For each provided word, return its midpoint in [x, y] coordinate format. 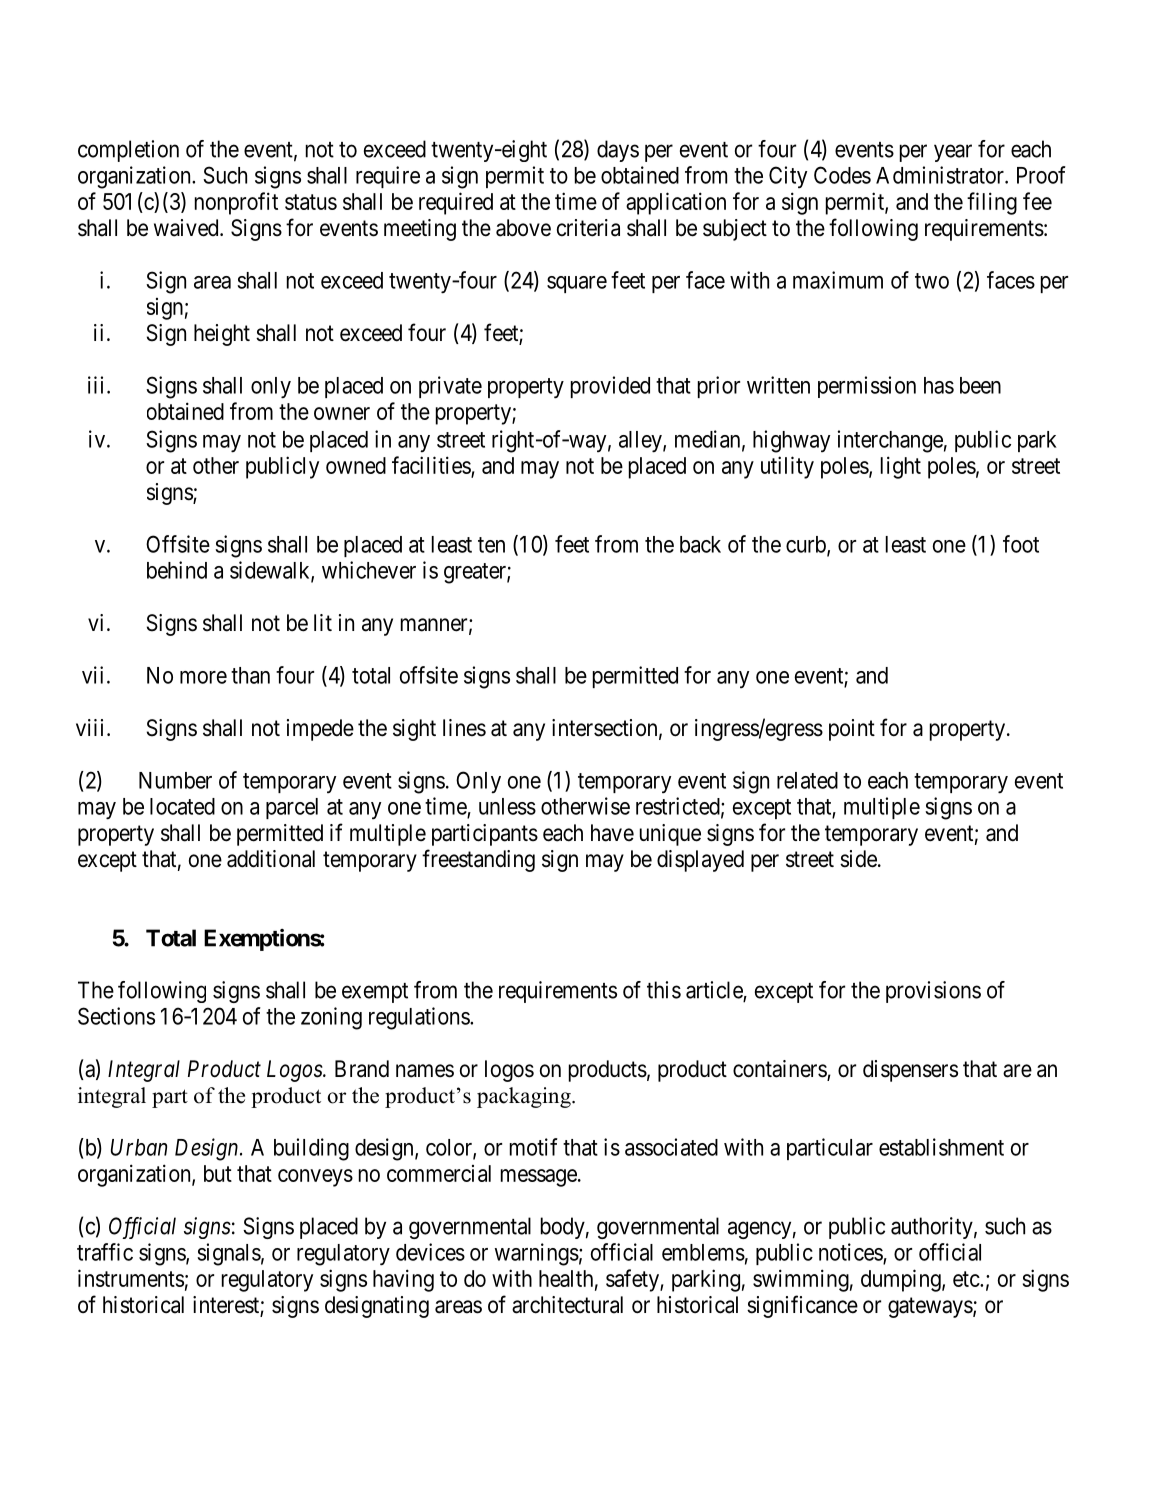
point [852, 730]
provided [610, 387]
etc [967, 1279]
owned [356, 465]
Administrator [941, 175]
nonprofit [236, 203]
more [203, 677]
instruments [131, 1278]
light [901, 467]
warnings [537, 1254]
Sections [116, 1016]
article [715, 991]
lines [464, 728]
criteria [588, 228]
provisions [933, 992]
